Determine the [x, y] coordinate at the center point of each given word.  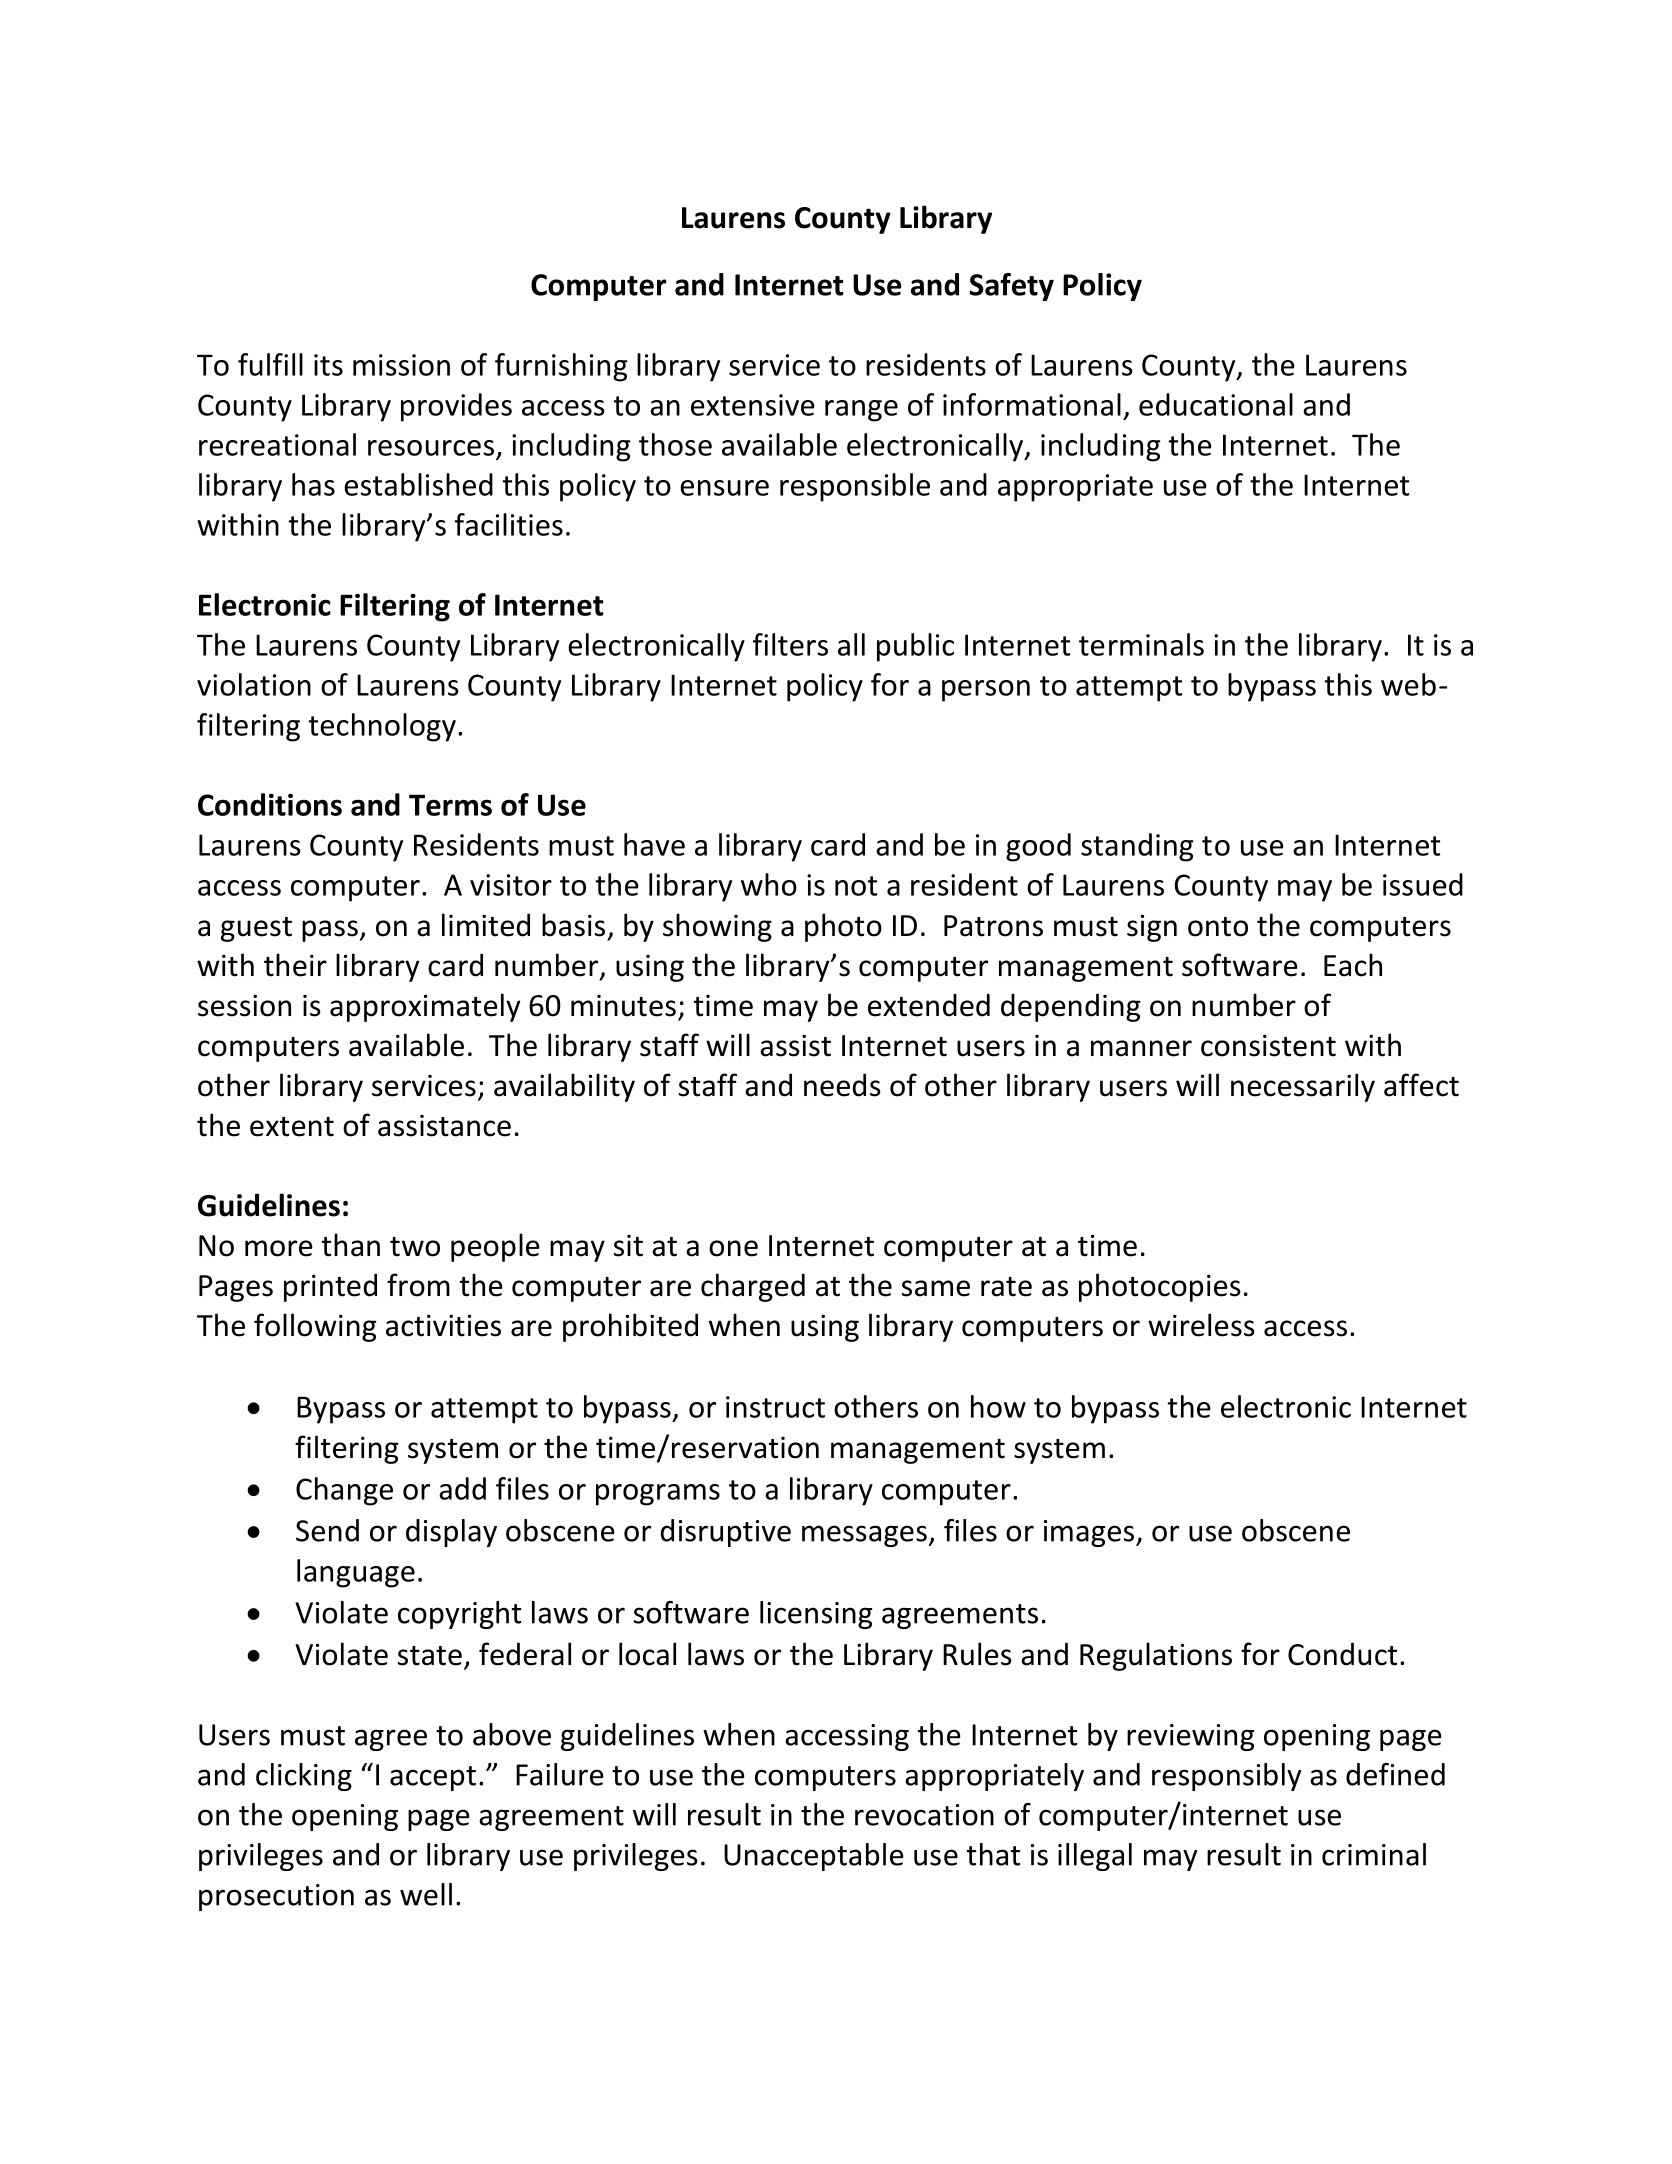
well [426, 1894]
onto [1218, 927]
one [733, 1248]
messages [864, 1536]
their [295, 965]
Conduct [1342, 1654]
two [415, 1247]
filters [790, 644]
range [861, 411]
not [856, 886]
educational [1216, 404]
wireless [1201, 1325]
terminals [1141, 644]
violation [254, 684]
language [356, 1573]
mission [401, 365]
